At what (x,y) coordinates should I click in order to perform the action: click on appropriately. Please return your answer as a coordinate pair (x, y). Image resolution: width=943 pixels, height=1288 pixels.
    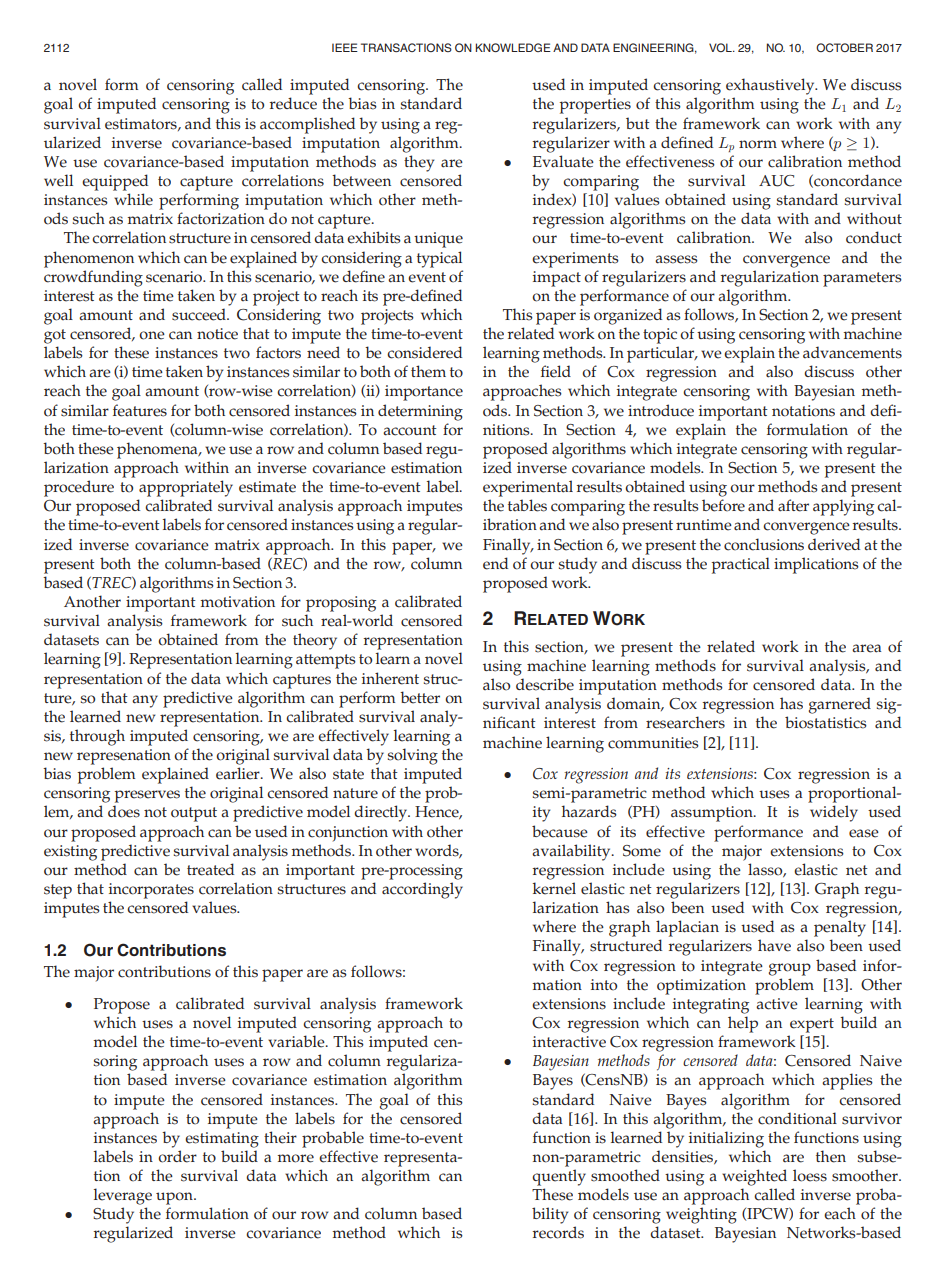
    Looking at the image, I should click on (186, 488).
